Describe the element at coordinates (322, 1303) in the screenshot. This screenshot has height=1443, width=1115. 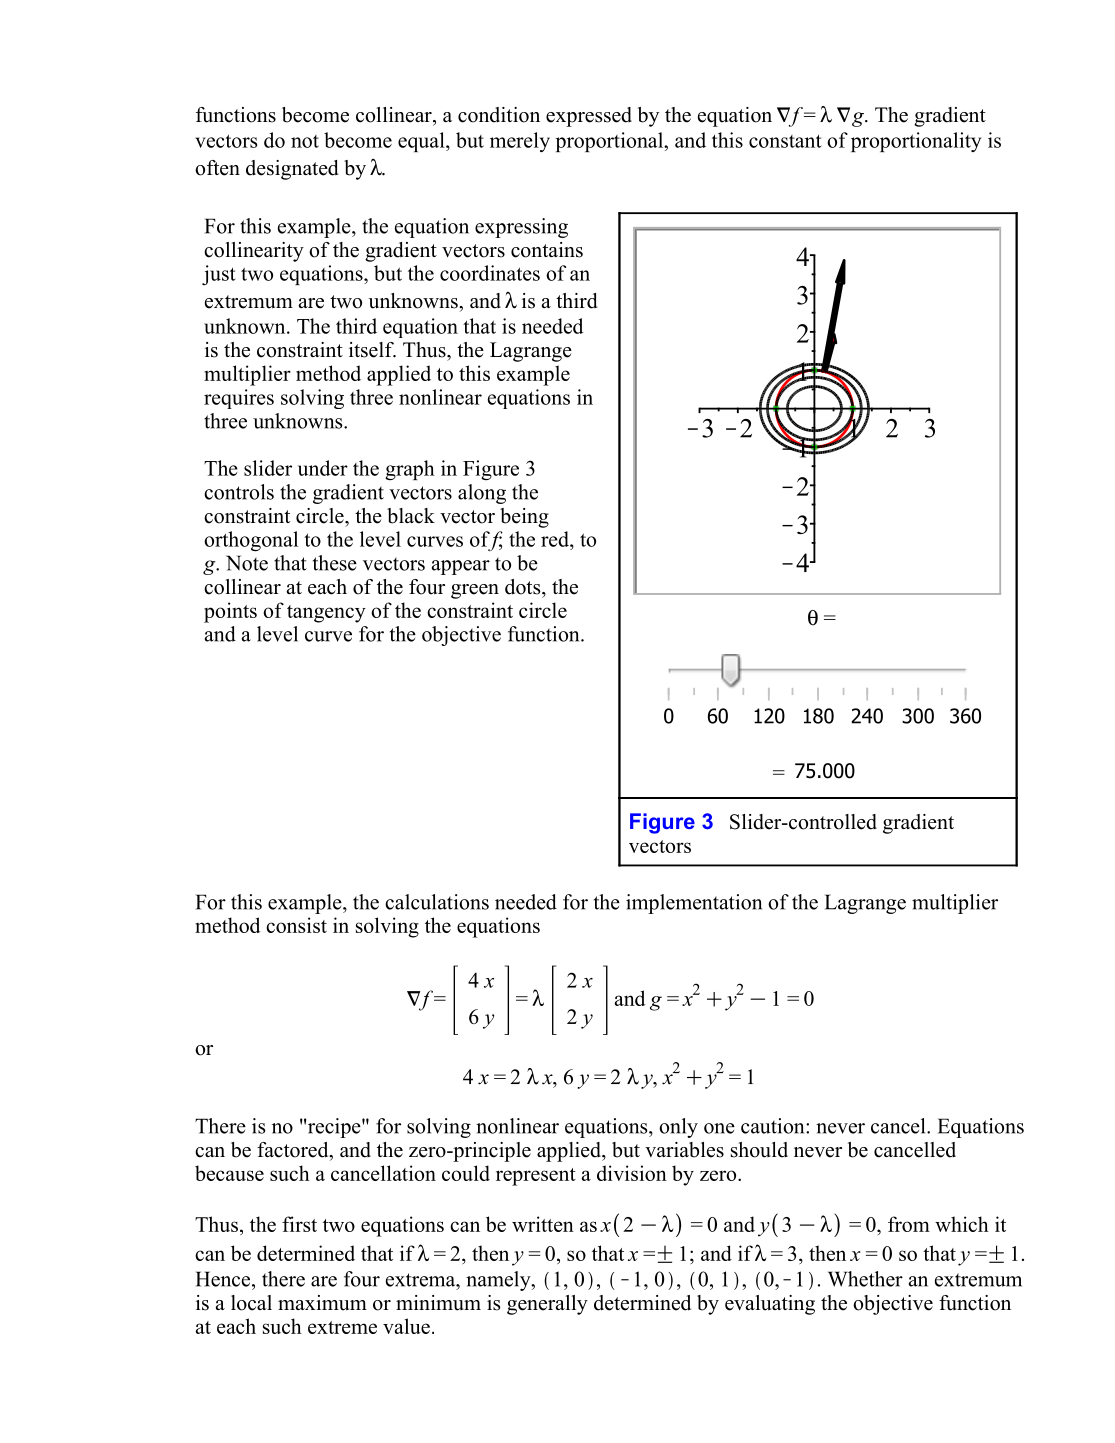
I see `maximum` at that location.
